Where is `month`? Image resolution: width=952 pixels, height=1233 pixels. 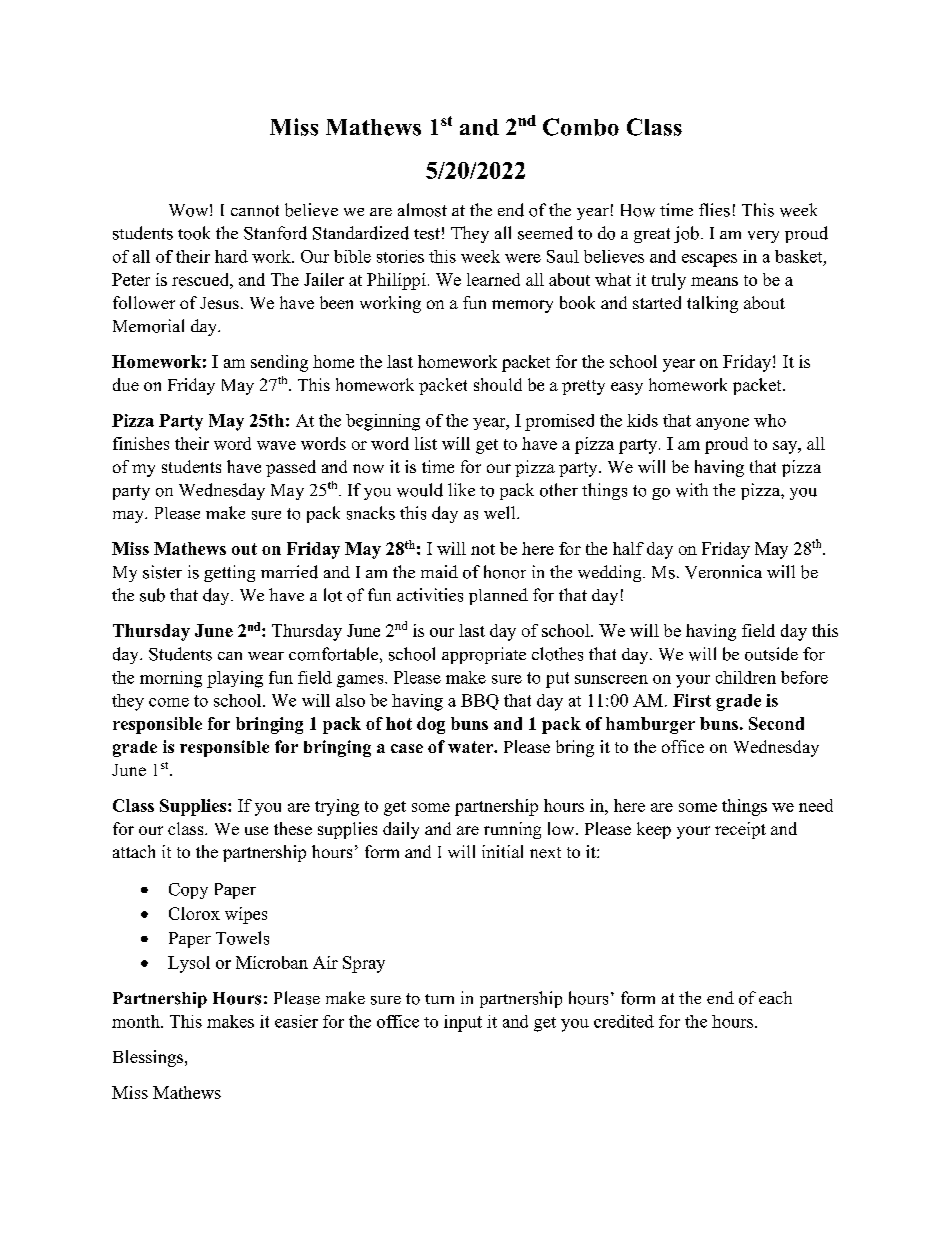
month is located at coordinates (137, 1021).
